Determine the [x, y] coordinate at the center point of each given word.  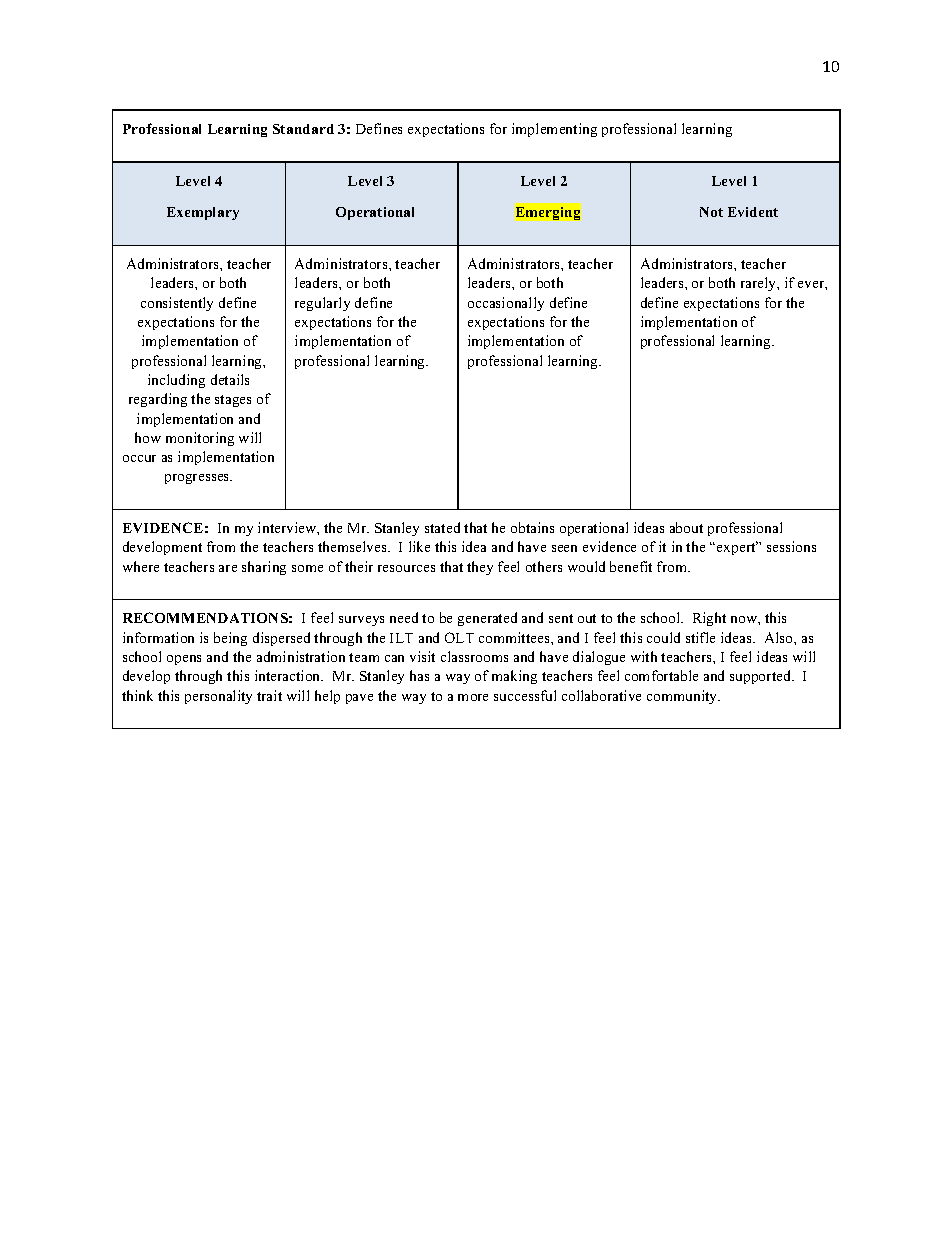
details [230, 379]
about [686, 527]
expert [737, 548]
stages [233, 401]
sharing [264, 568]
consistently [177, 304]
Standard [303, 129]
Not [711, 212]
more [473, 697]
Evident [753, 212]
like [419, 546]
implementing [554, 130]
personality [218, 697]
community [683, 697]
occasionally [506, 304]
